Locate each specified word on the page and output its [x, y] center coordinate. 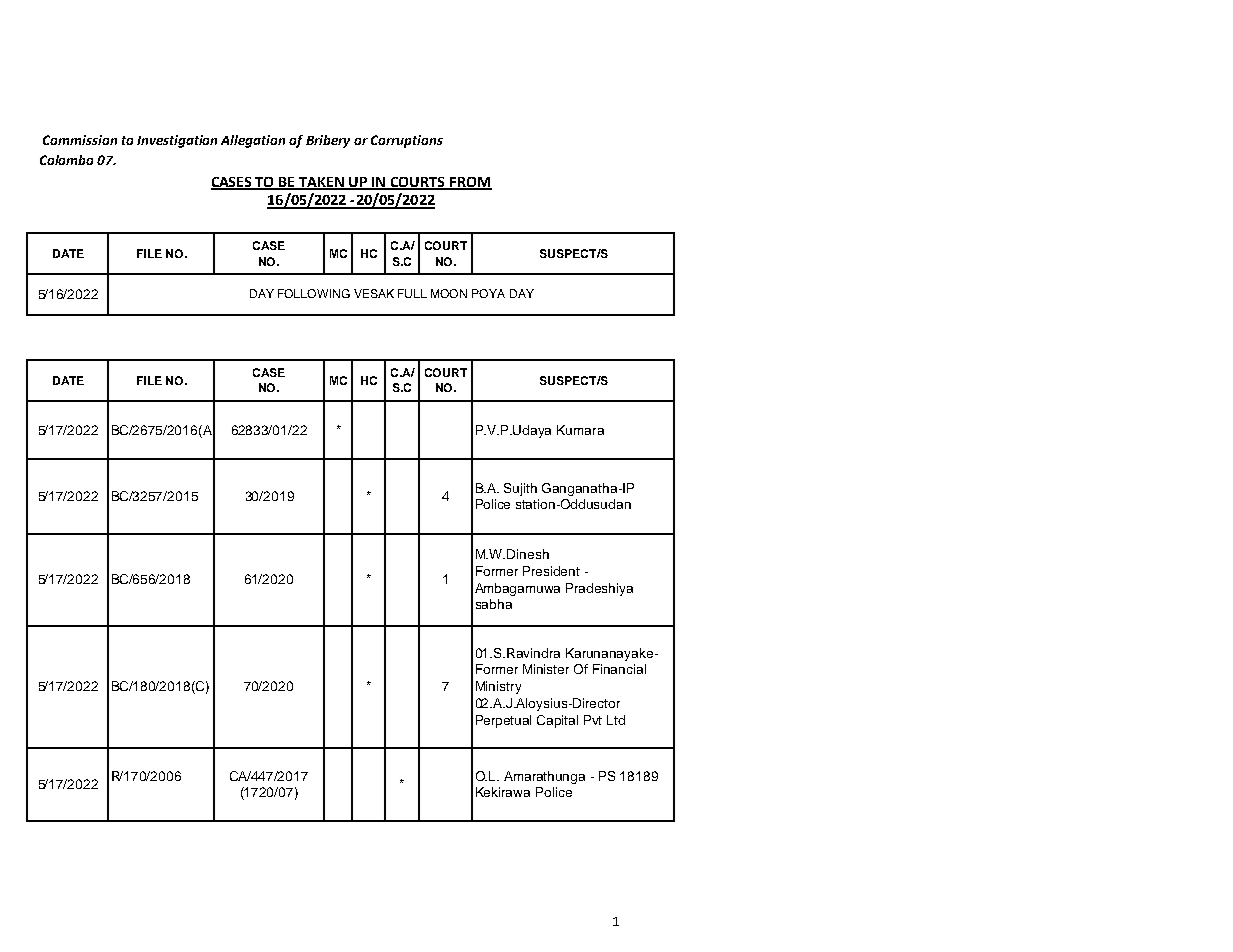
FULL [412, 293]
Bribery [328, 141]
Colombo [66, 160]
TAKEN [322, 183]
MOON [449, 293]
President [551, 571]
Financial [619, 669]
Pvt [593, 720]
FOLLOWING [314, 293]
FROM [470, 183]
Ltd [616, 720]
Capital [557, 721]
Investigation [177, 141]
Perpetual [503, 721]
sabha [494, 604]
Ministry [498, 687]
